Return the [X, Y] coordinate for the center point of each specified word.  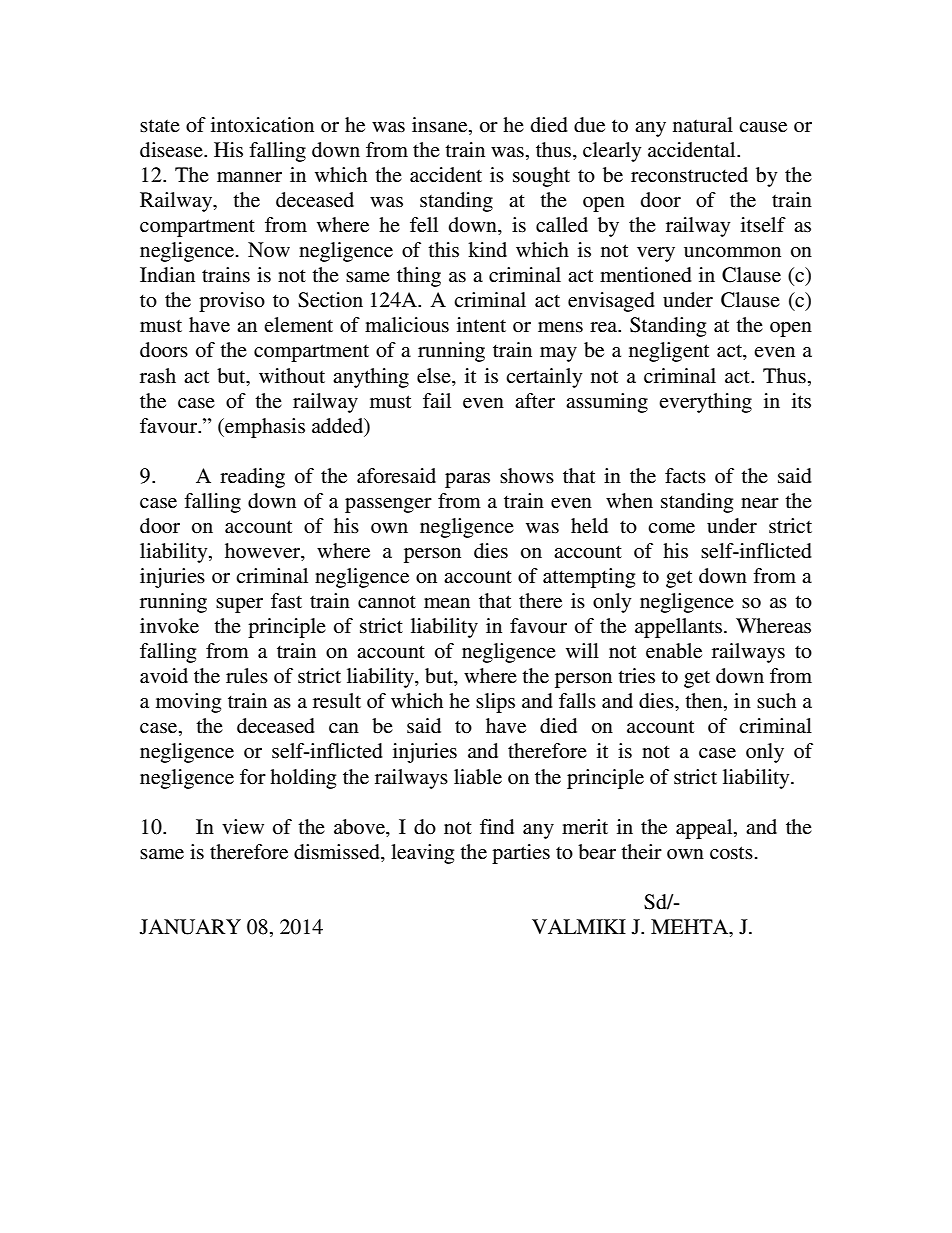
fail [437, 400]
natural [703, 124]
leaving [422, 854]
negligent [669, 352]
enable [674, 651]
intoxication [262, 125]
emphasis [264, 428]
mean [447, 603]
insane [441, 126]
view [243, 827]
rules [247, 676]
